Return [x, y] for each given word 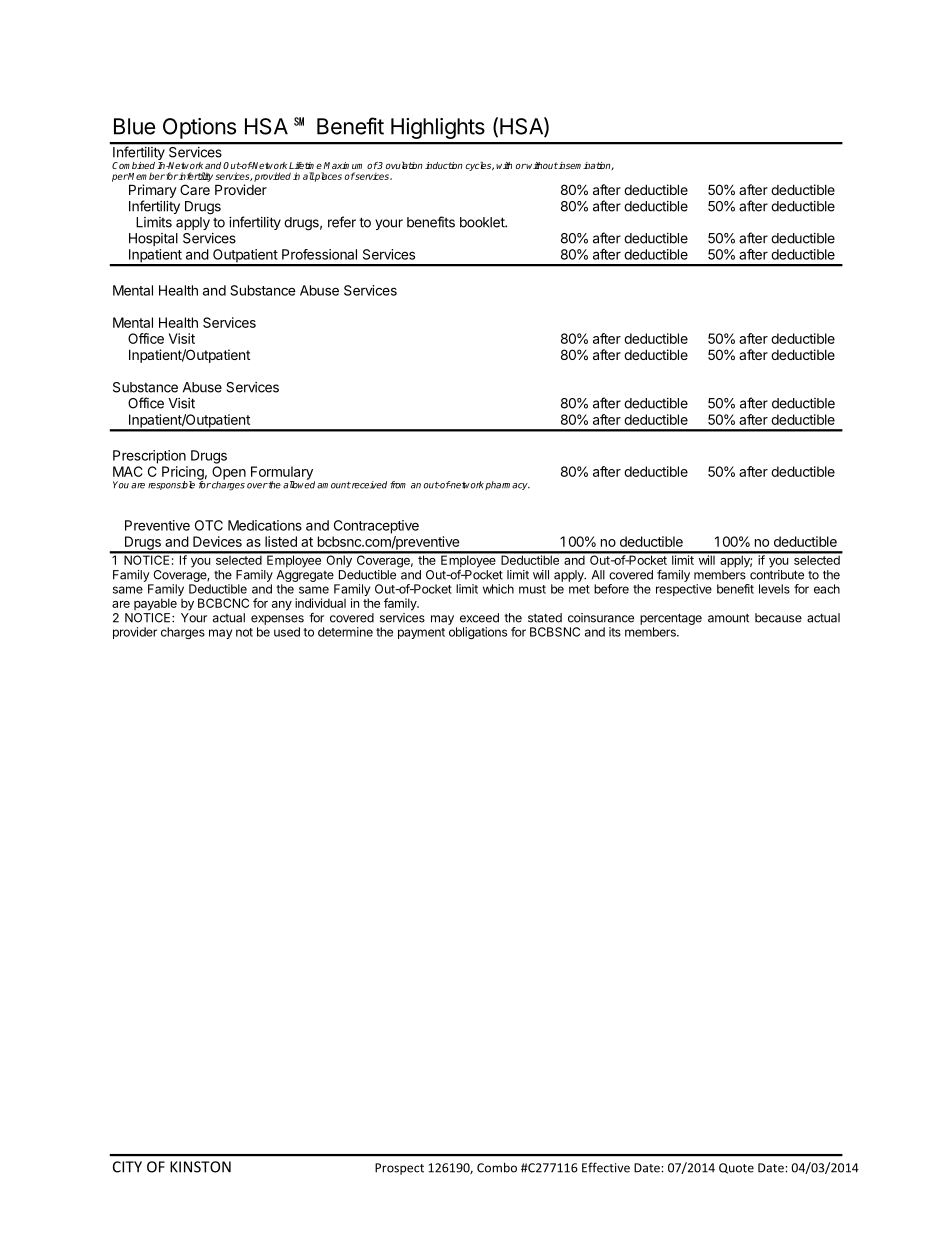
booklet [483, 222]
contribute [777, 575]
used [287, 632]
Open [229, 474]
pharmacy [507, 485]
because [778, 618]
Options [199, 128]
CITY [127, 1167]
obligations [478, 633]
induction [443, 165]
